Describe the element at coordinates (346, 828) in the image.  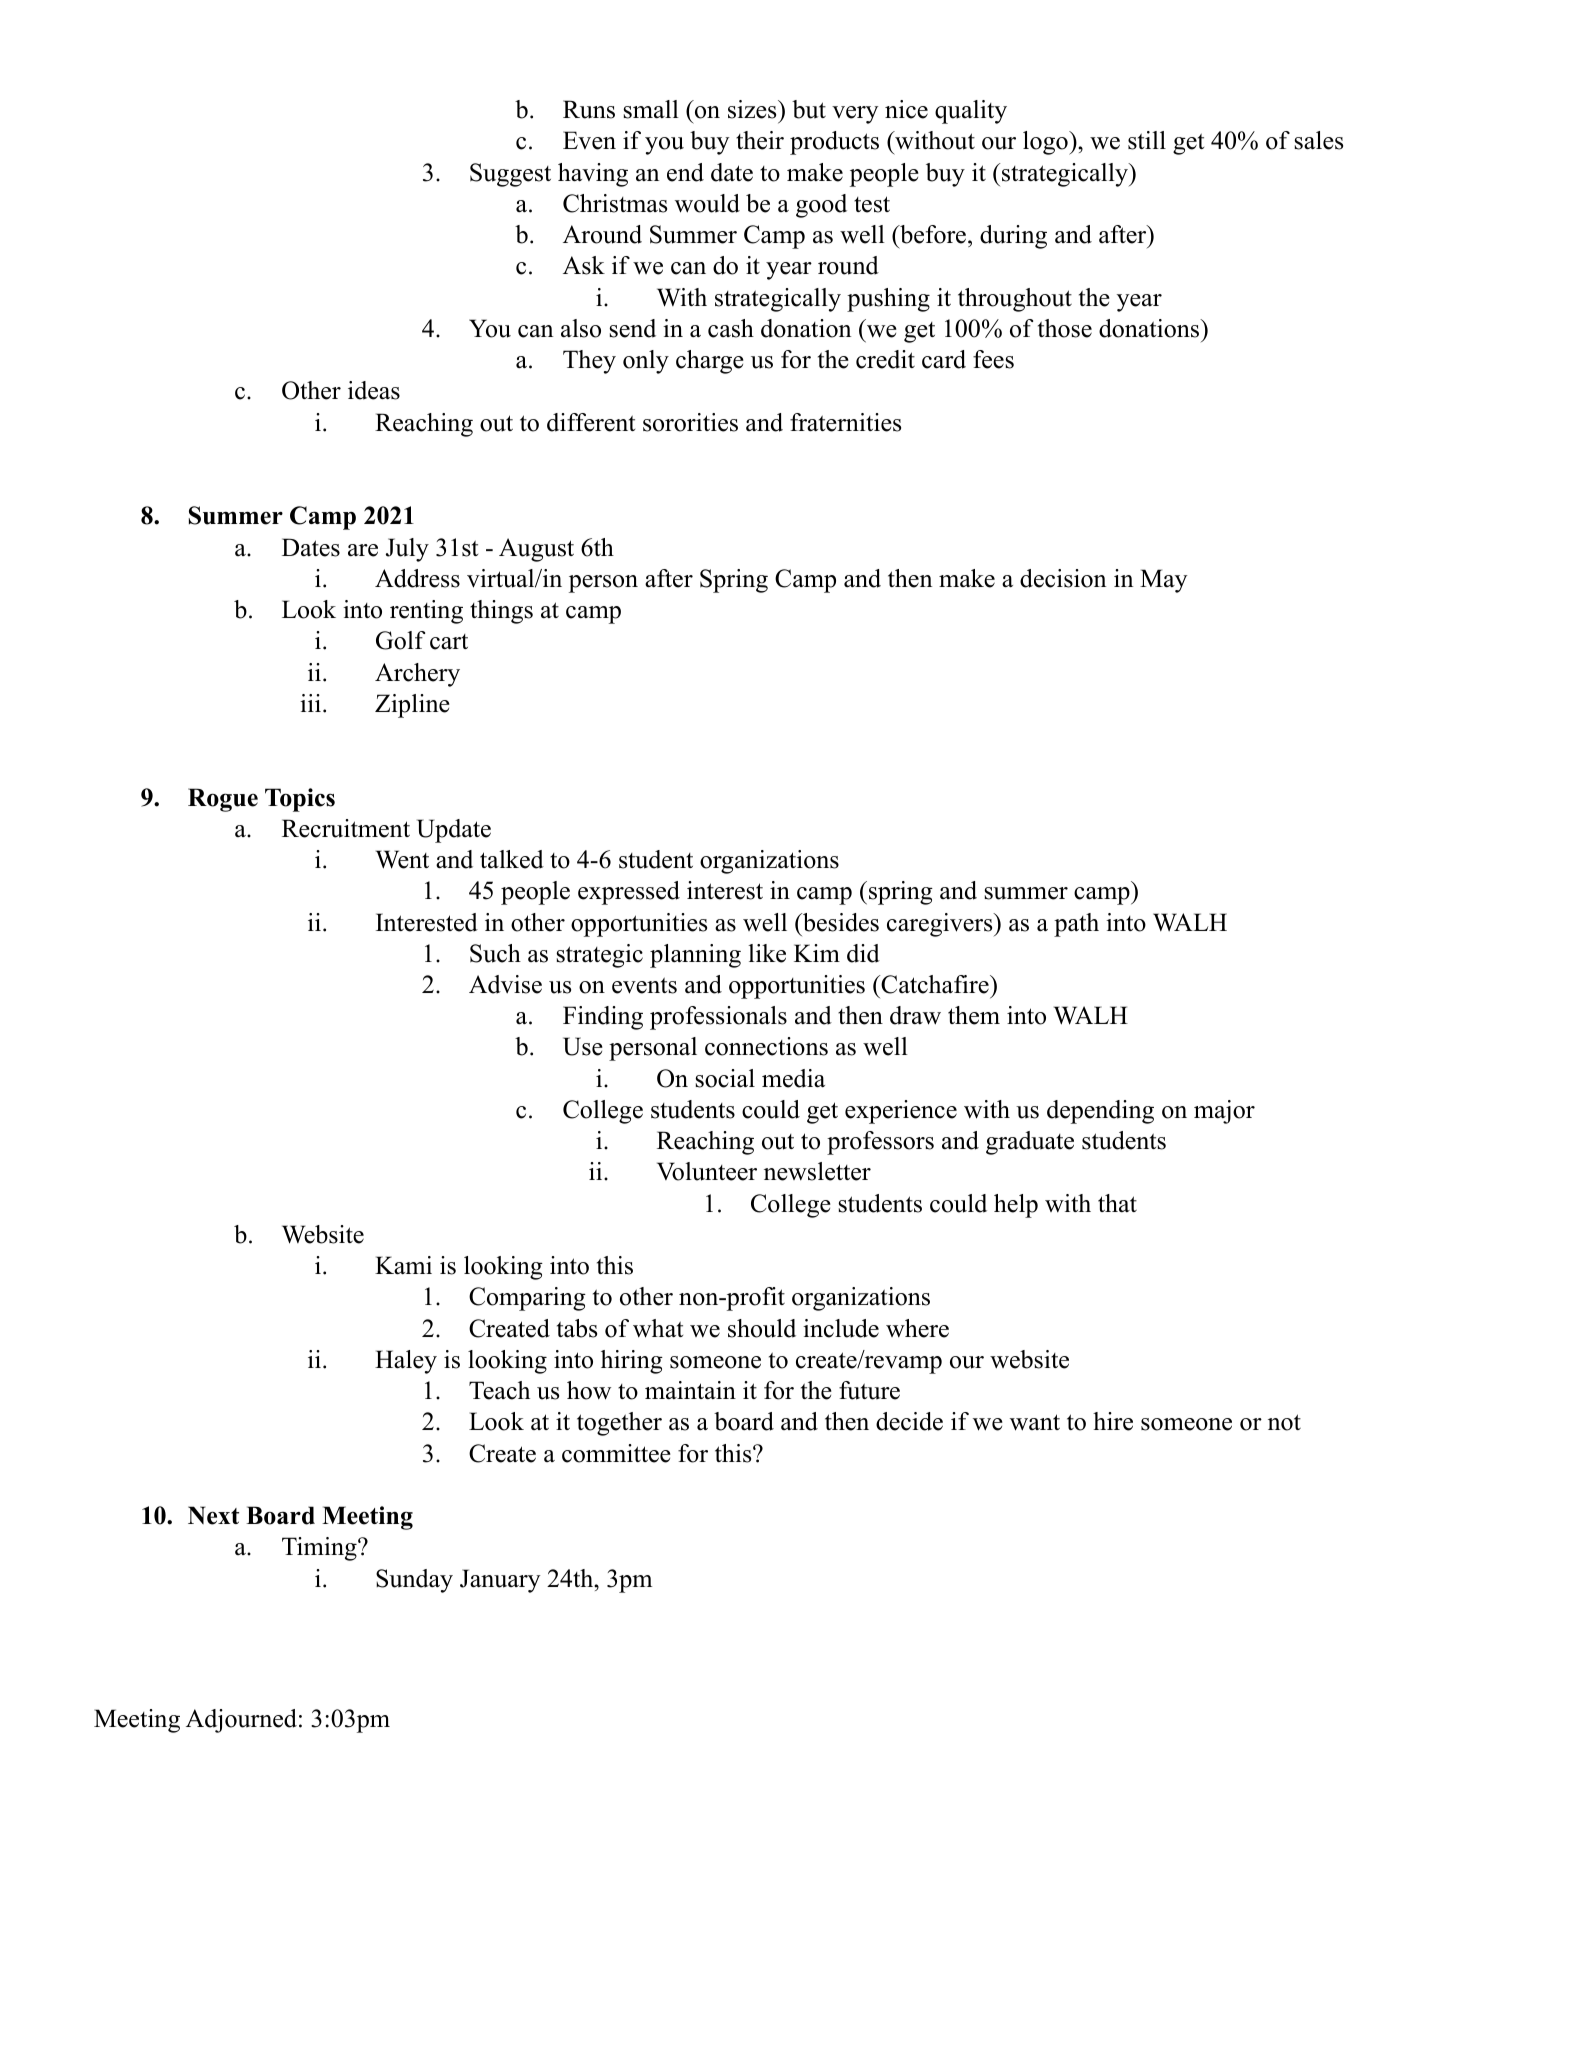
I see `Recruitment` at that location.
